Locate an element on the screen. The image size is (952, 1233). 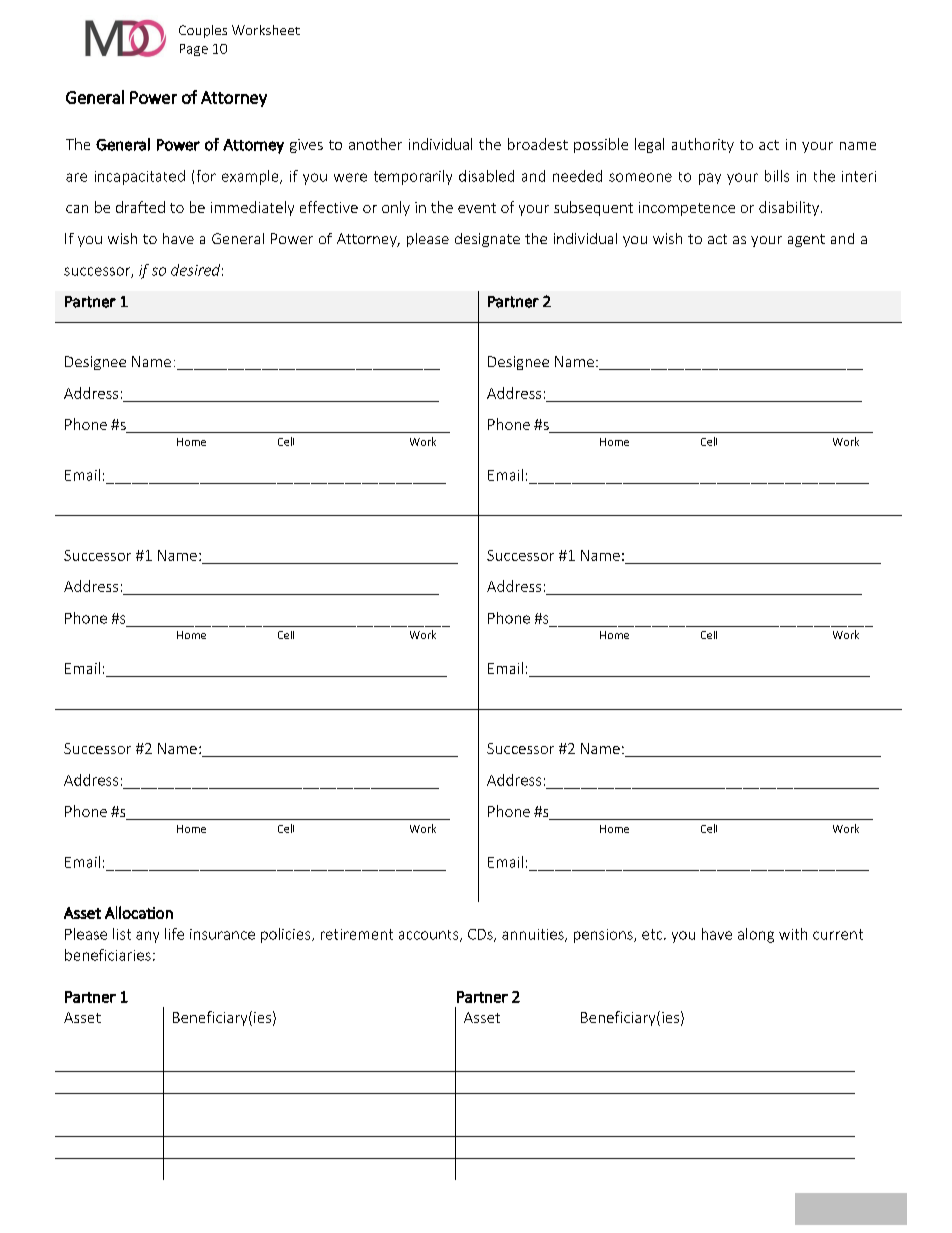
authority is located at coordinates (703, 145).
